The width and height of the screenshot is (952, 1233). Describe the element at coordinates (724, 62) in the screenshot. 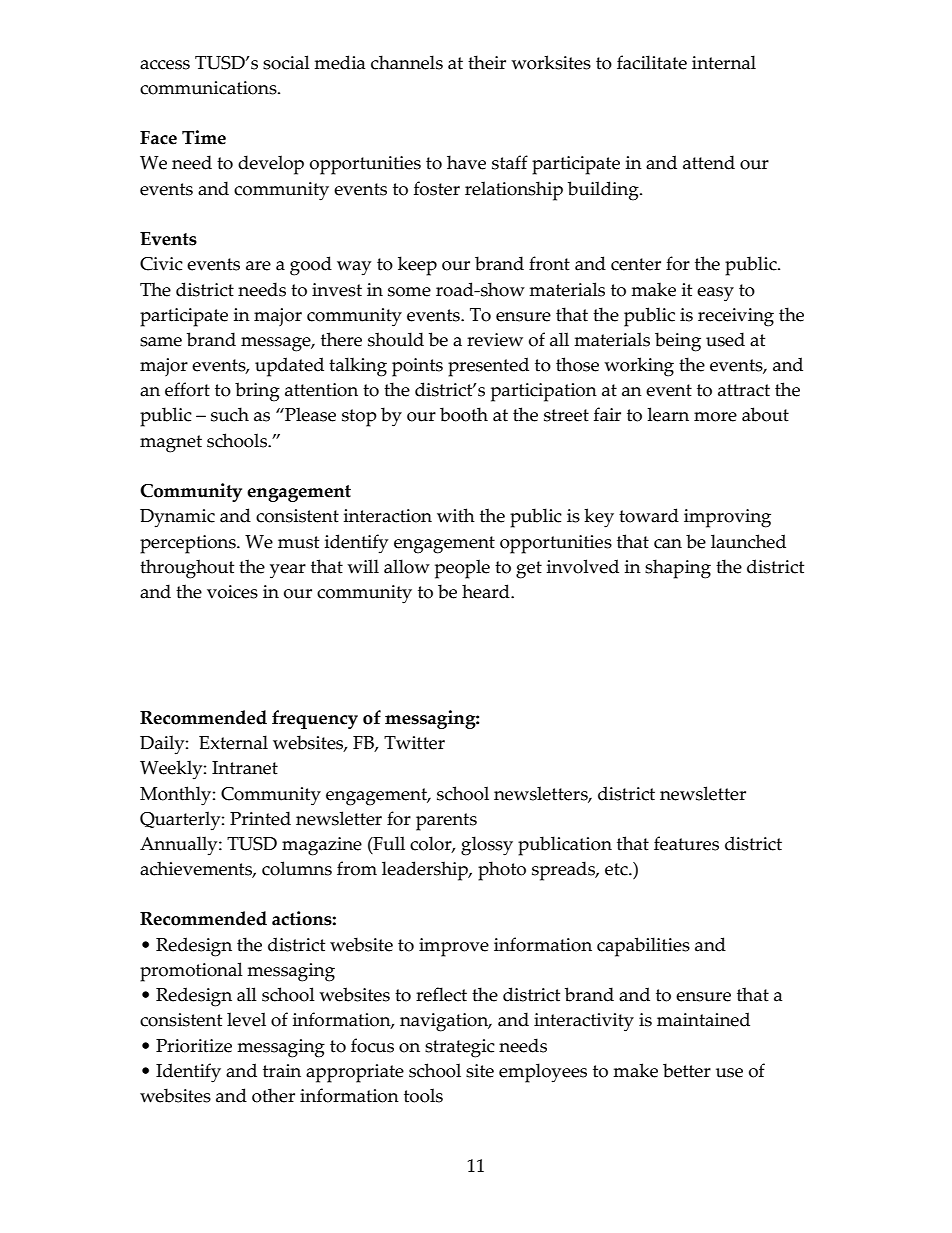

I see `internal` at that location.
